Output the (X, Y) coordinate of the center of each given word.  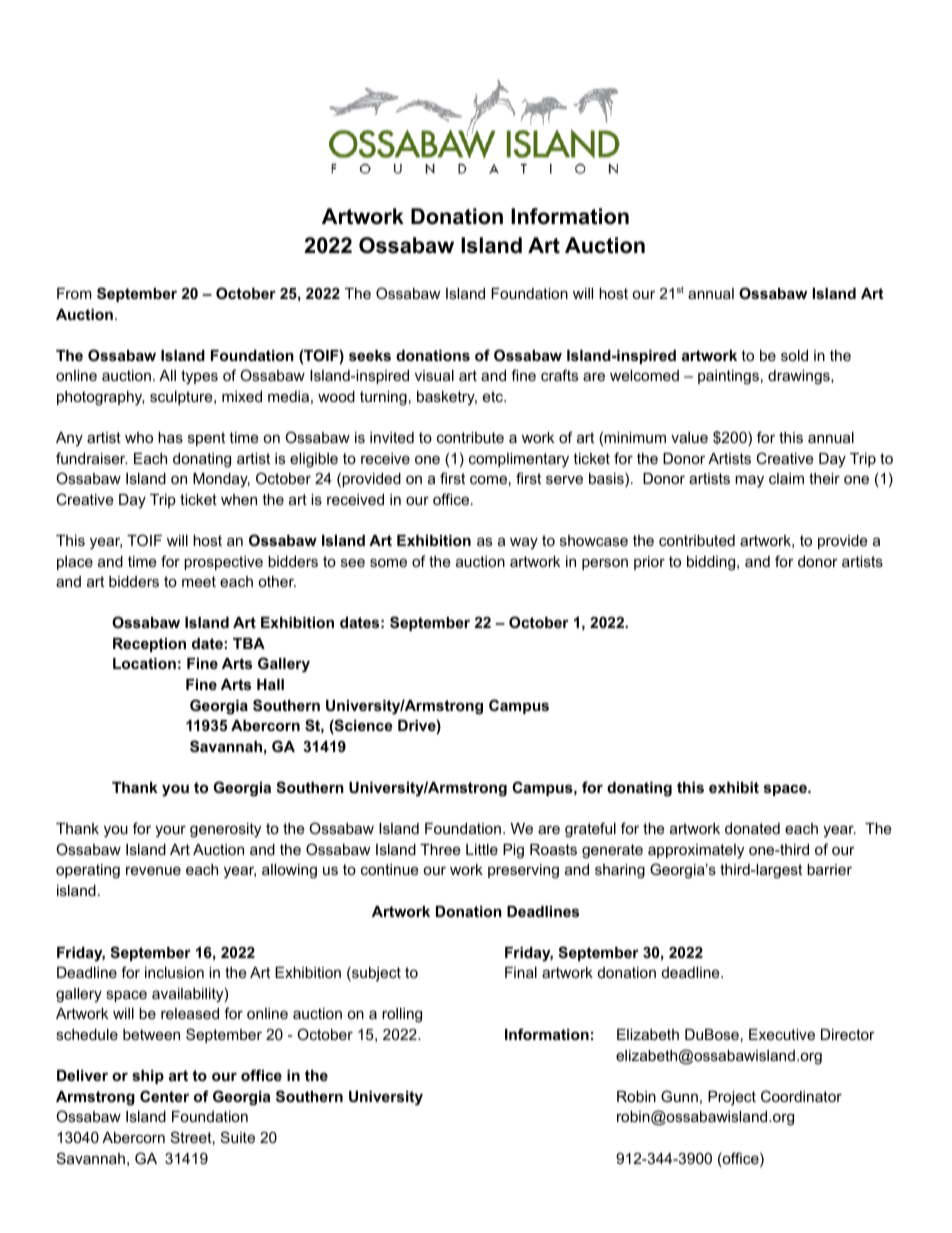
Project (732, 1098)
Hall (270, 684)
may (749, 481)
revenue (153, 870)
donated (752, 828)
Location (144, 663)
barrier (829, 869)
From (74, 293)
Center (164, 1096)
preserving (523, 871)
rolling (402, 1015)
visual (434, 375)
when (239, 499)
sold (794, 355)
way (524, 543)
